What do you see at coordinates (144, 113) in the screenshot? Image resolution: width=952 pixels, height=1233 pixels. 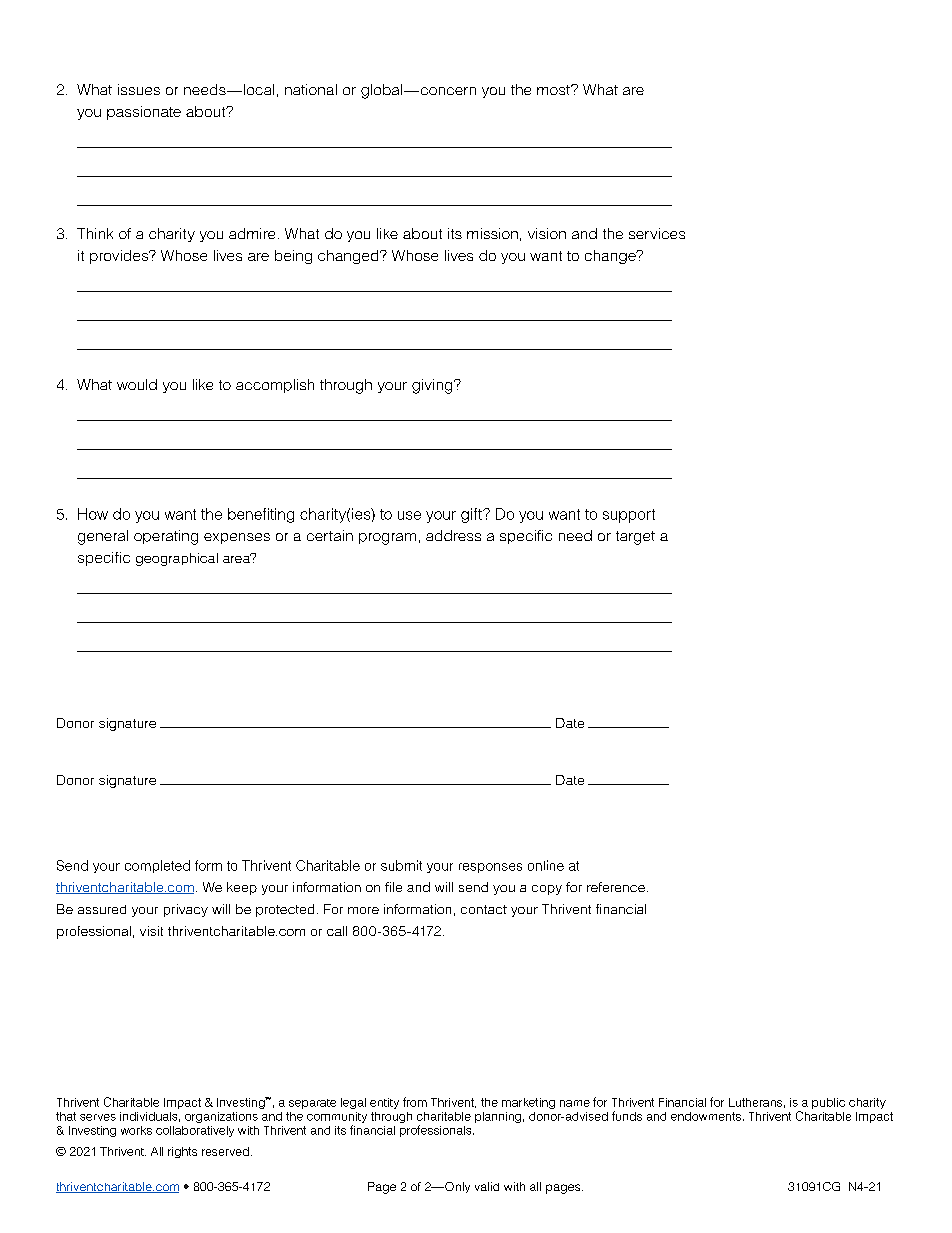 I see `passionate` at bounding box center [144, 113].
